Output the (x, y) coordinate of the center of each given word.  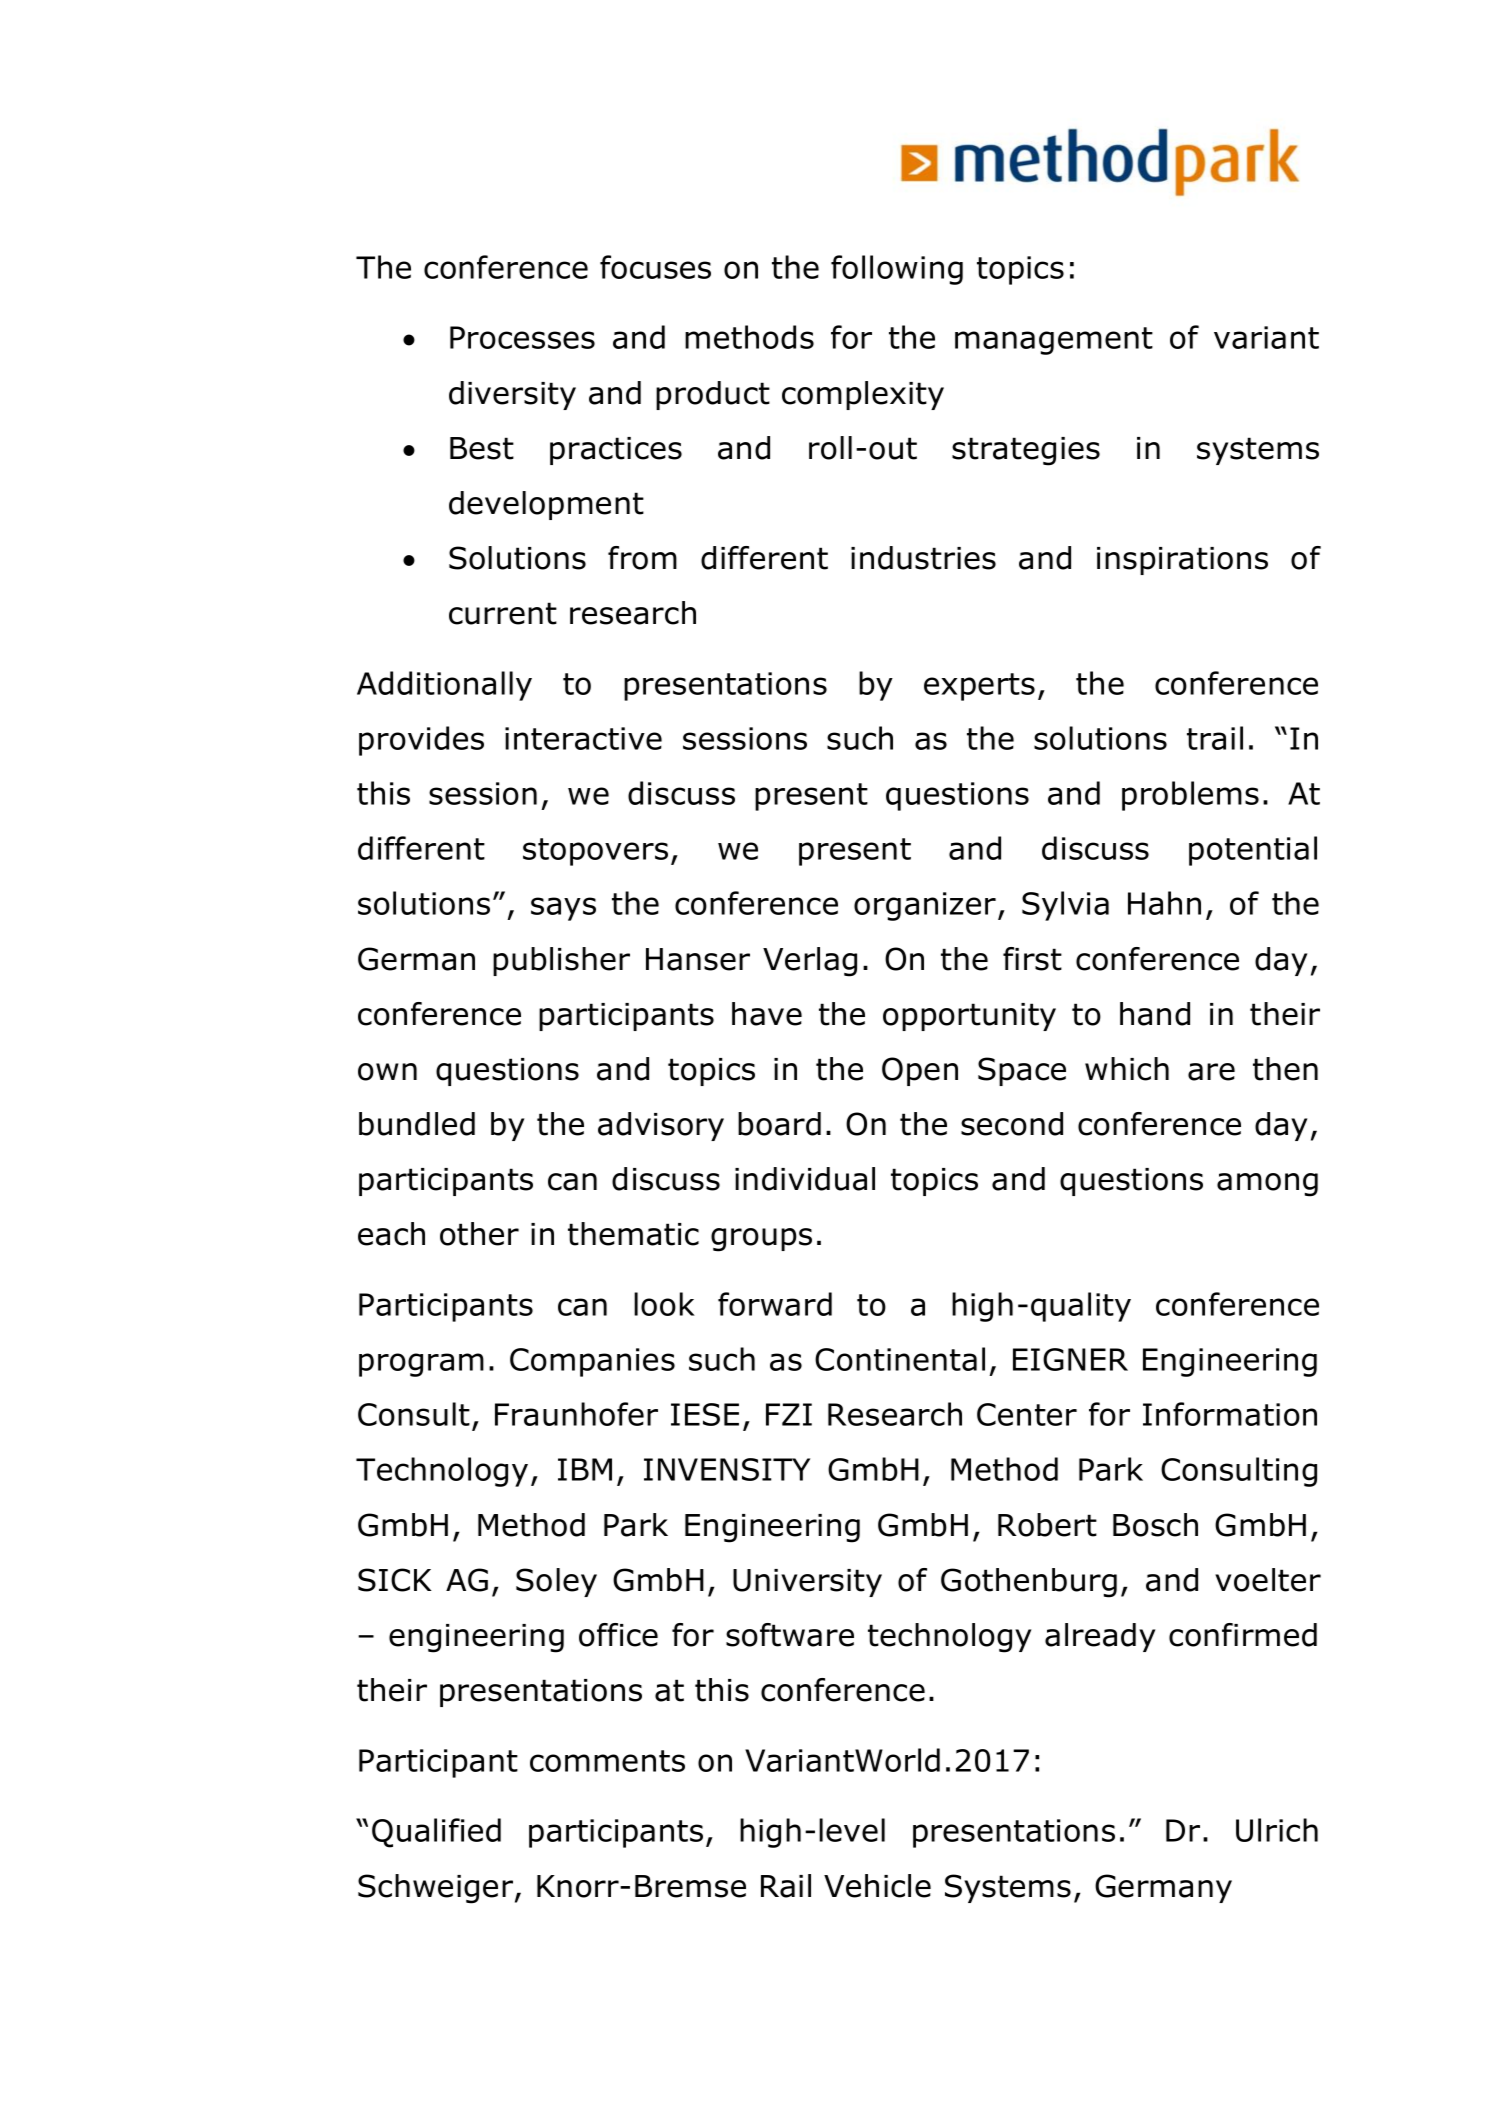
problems (1190, 796)
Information (1230, 1414)
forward (775, 1304)
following (897, 270)
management (1054, 341)
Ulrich (1277, 1830)
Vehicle (877, 1886)
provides (421, 741)
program (421, 1365)
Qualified (436, 1833)
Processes (522, 337)
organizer (925, 906)
